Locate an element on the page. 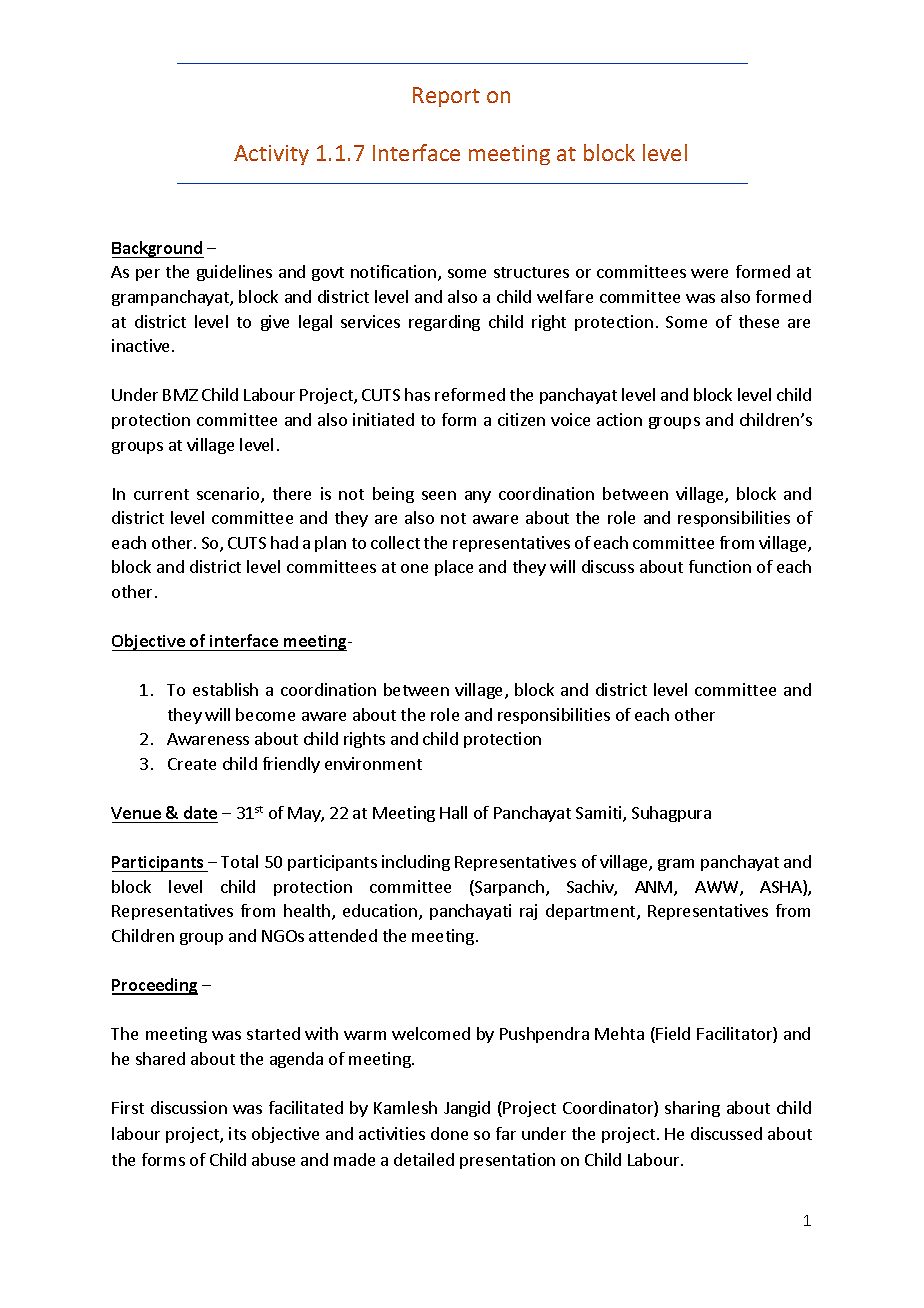 The height and width of the document is (1308, 924). action is located at coordinates (619, 419).
